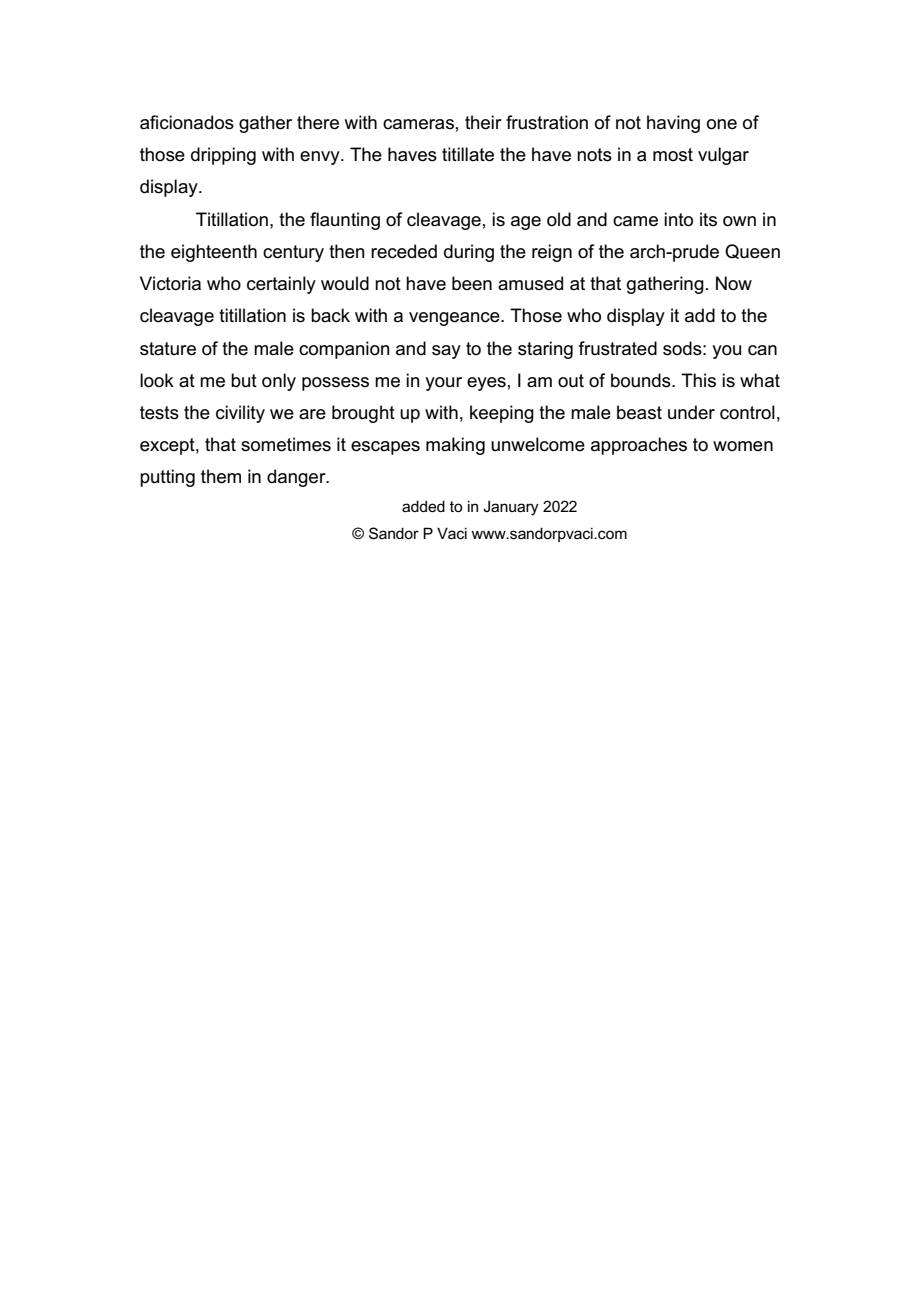  I want to click on back, so click(330, 315).
